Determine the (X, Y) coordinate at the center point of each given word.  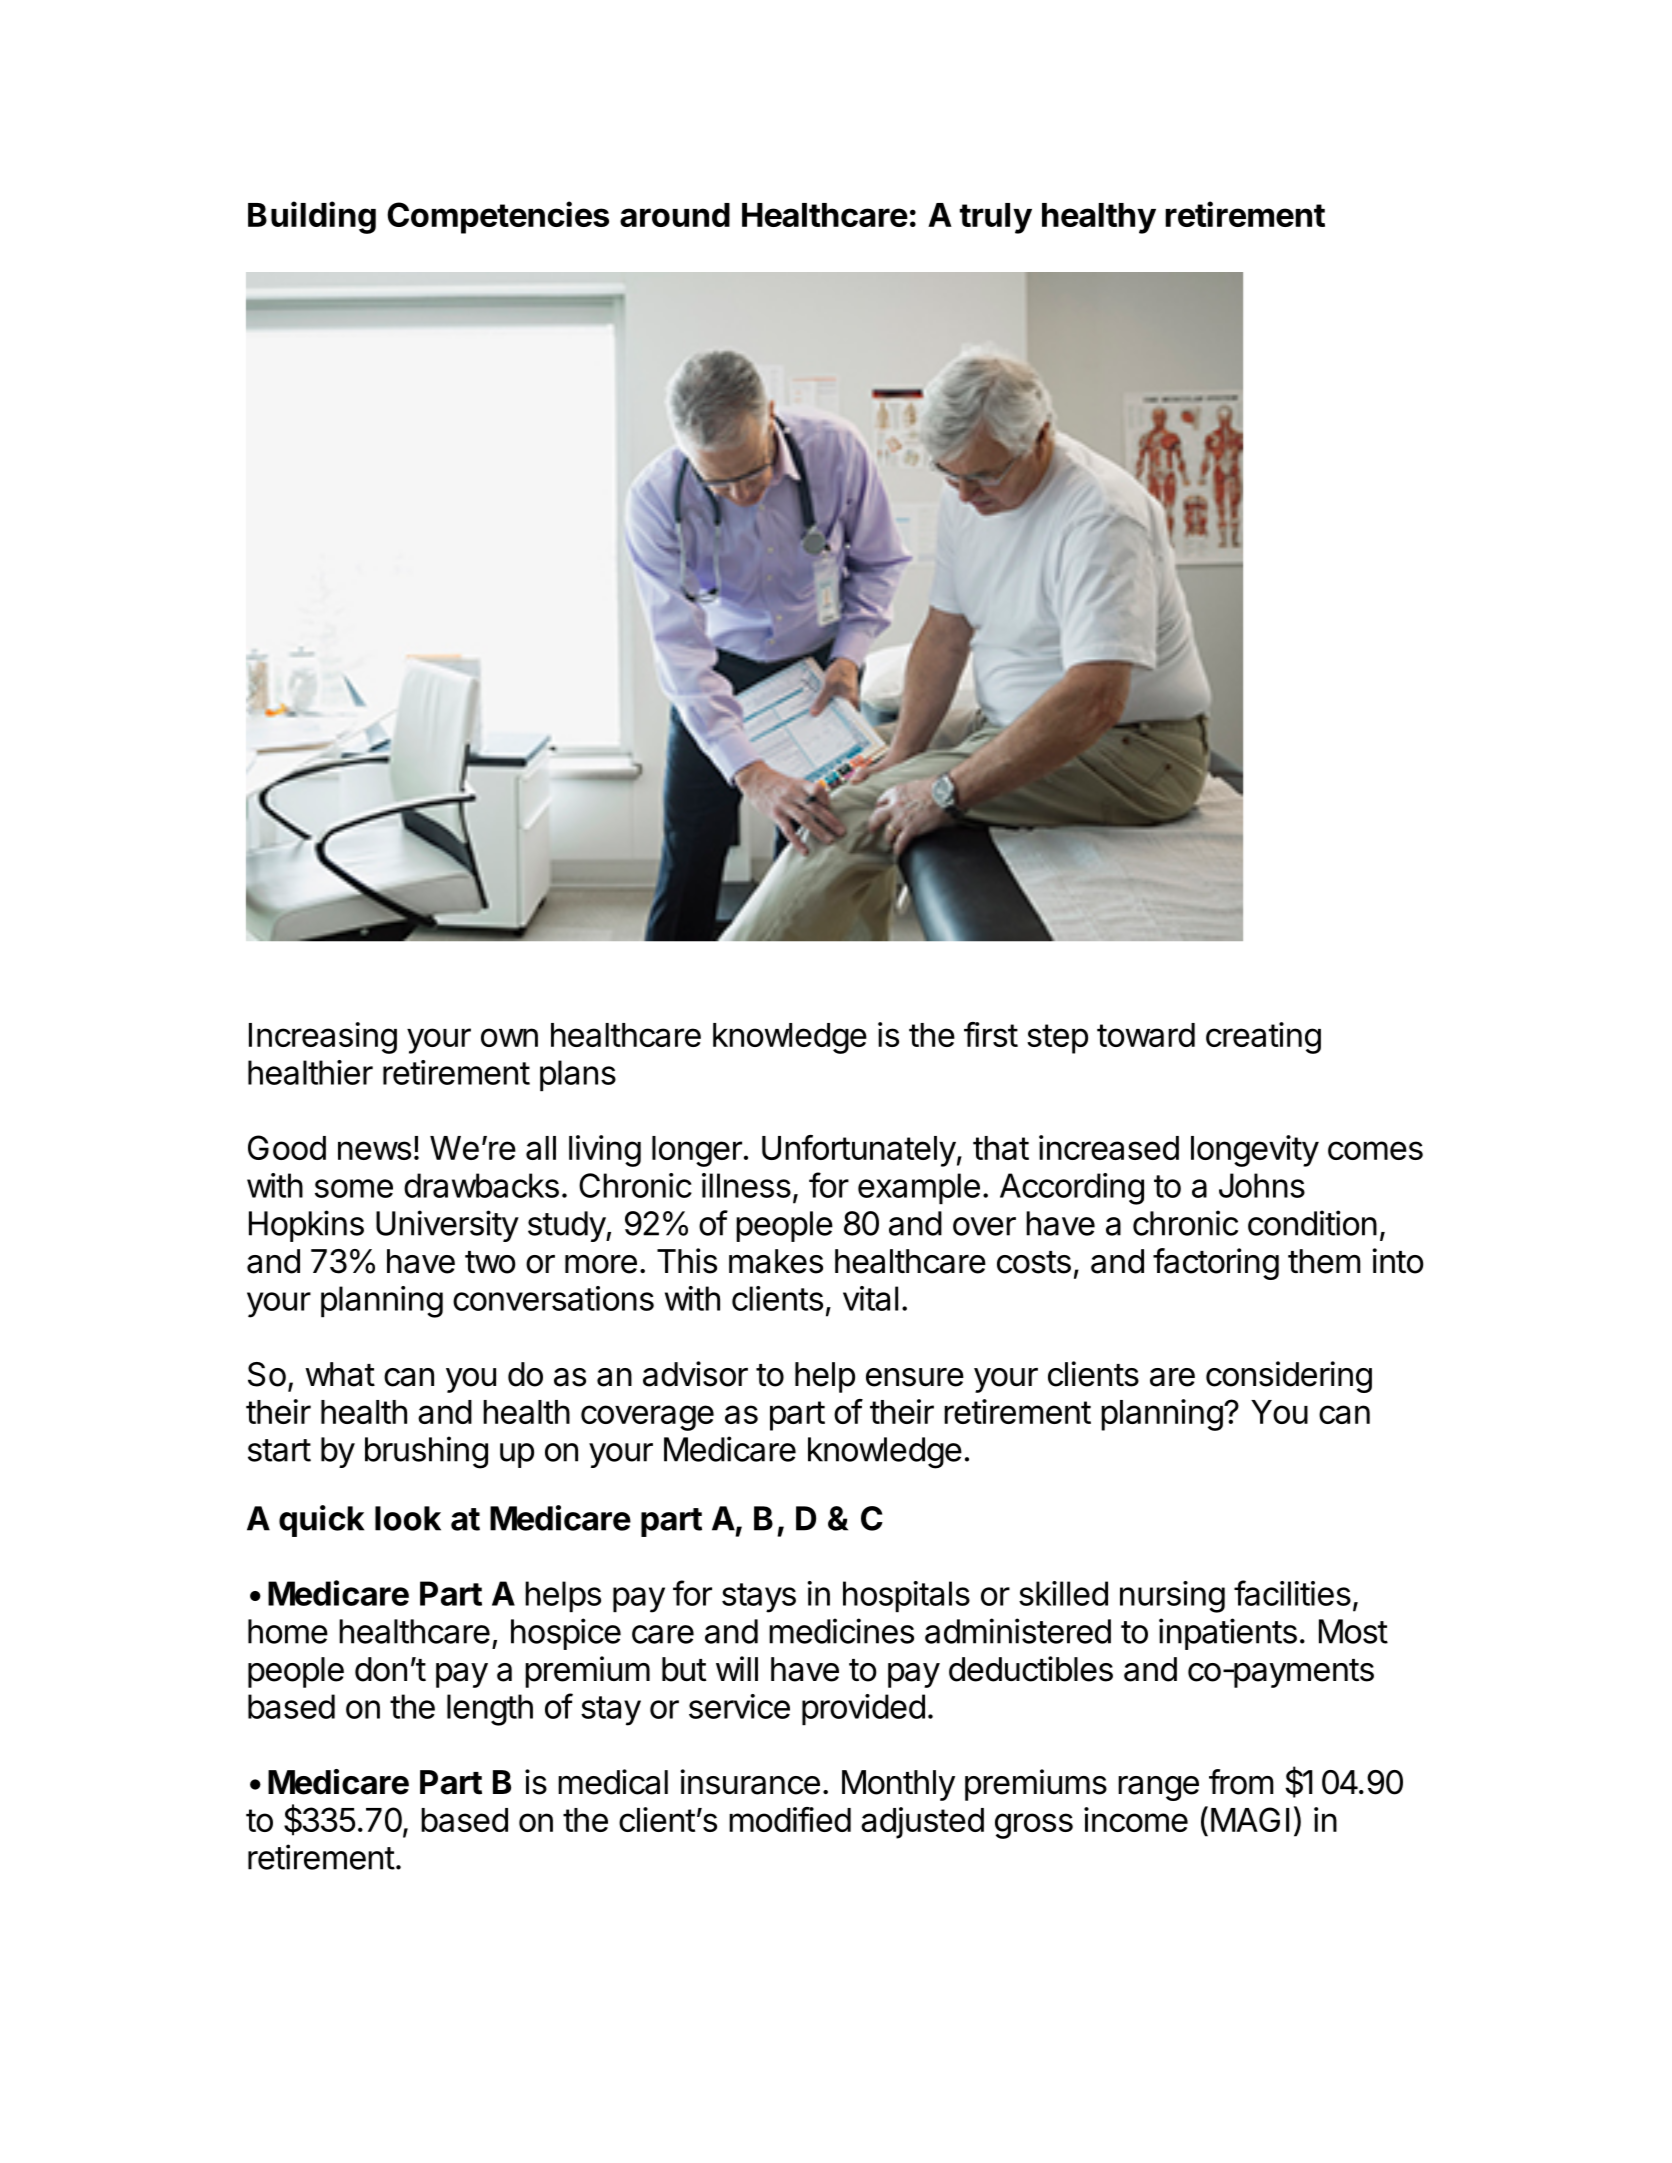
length (490, 1710)
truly (996, 218)
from (1241, 1782)
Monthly (898, 1785)
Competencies (498, 217)
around (675, 215)
